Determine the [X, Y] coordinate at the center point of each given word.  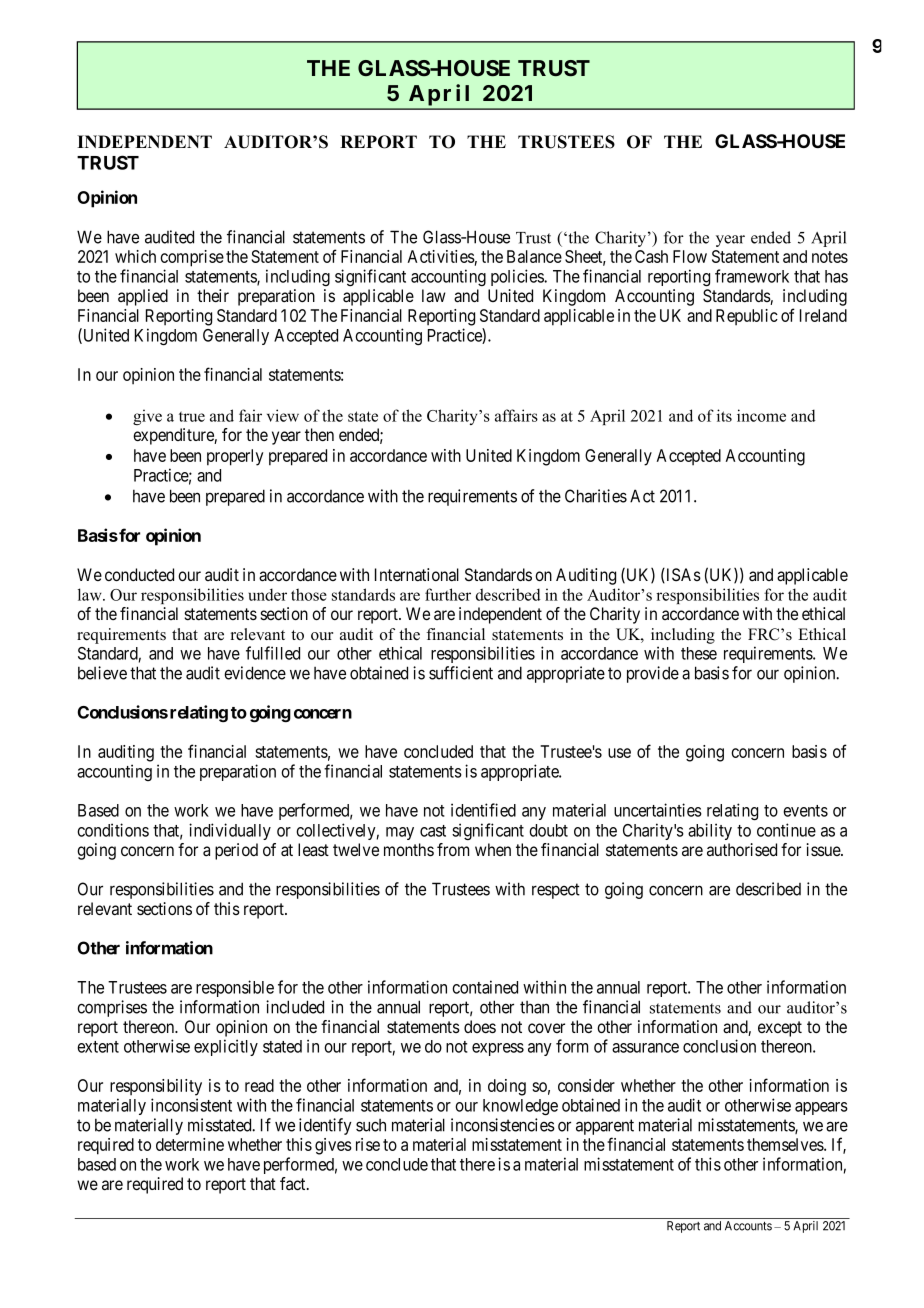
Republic [747, 317]
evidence [255, 673]
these [699, 653]
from [453, 849]
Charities [596, 496]
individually [230, 831]
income [761, 415]
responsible [235, 988]
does [480, 1026]
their [213, 295]
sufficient [461, 673]
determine [190, 1144]
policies [518, 277]
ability [710, 831]
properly [235, 457]
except [780, 1029]
